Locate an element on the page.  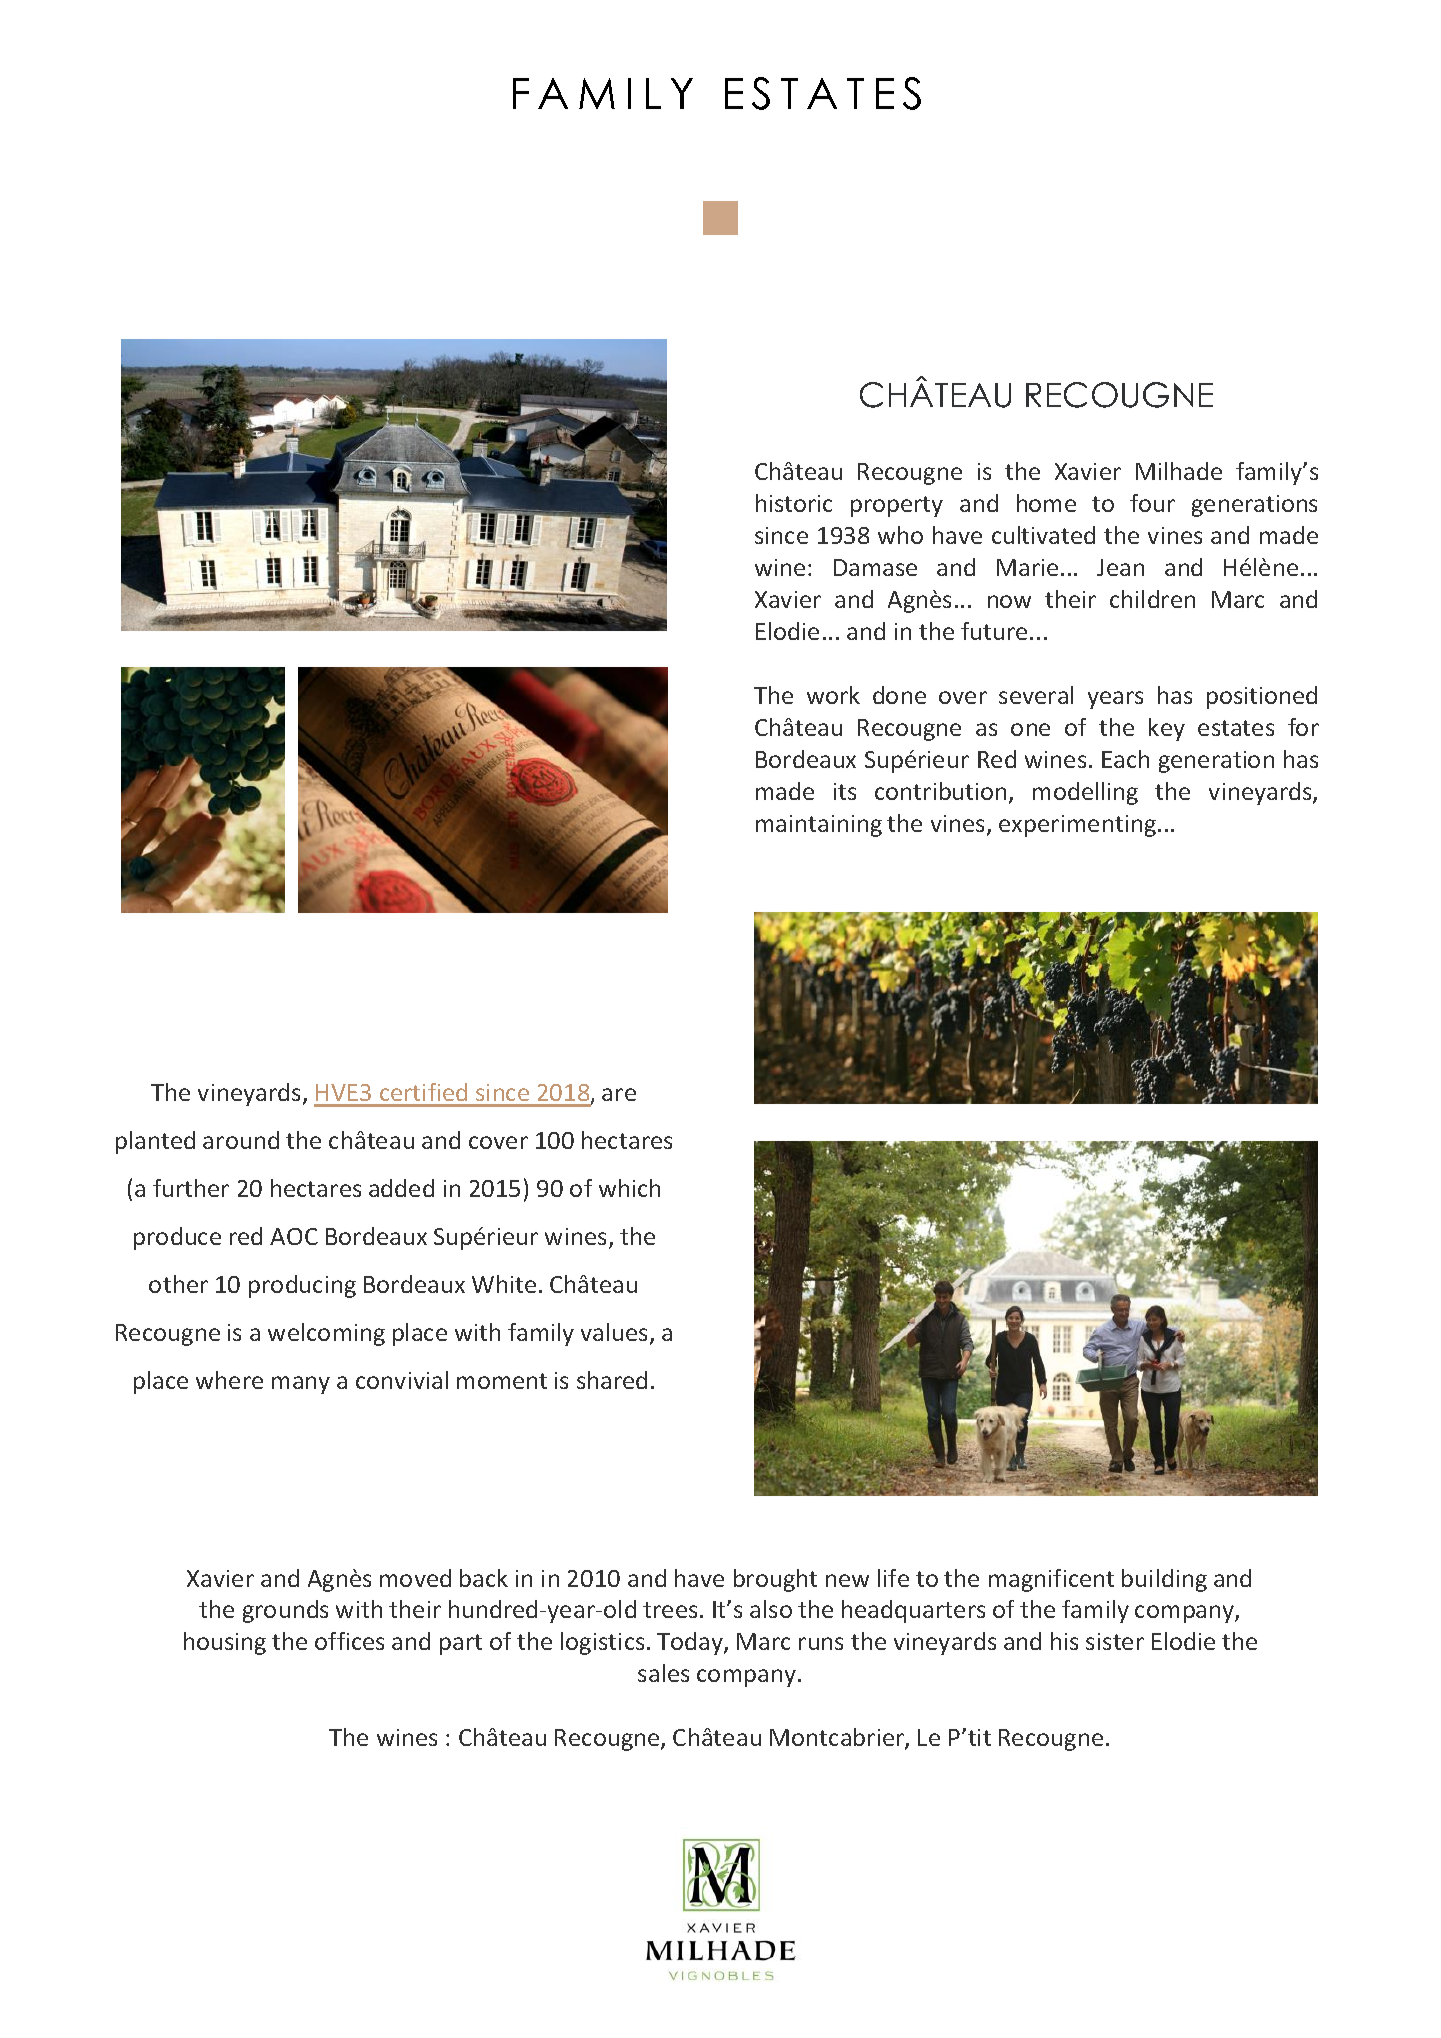
maintaining is located at coordinates (819, 826).
